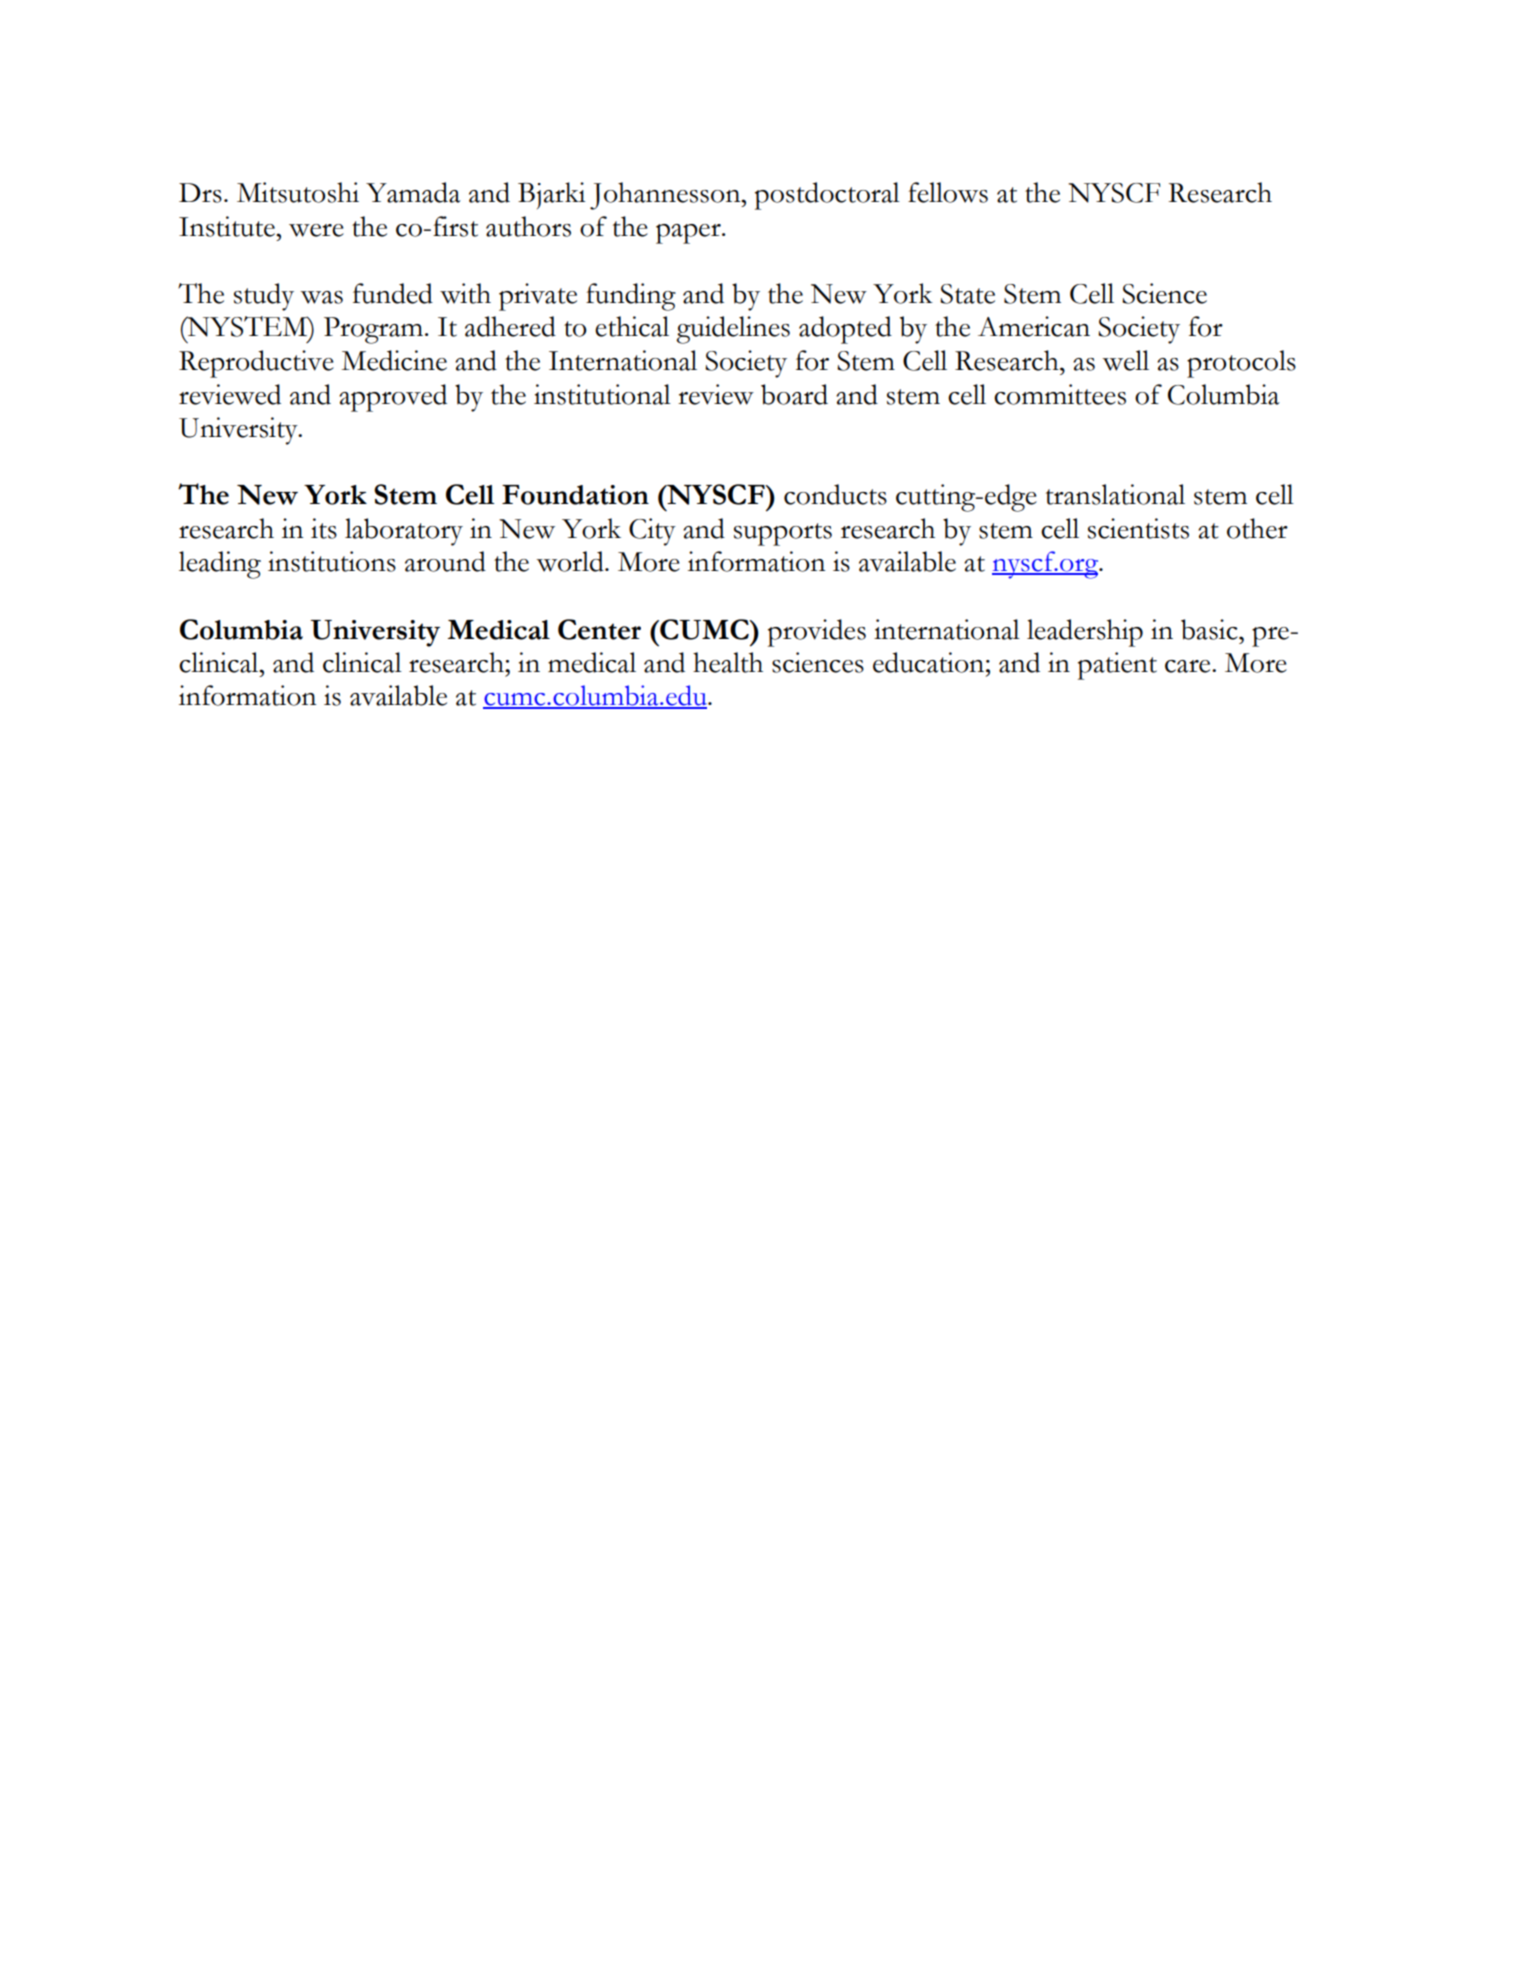 The image size is (1520, 1967). What do you see at coordinates (316, 230) in the screenshot?
I see `were` at bounding box center [316, 230].
